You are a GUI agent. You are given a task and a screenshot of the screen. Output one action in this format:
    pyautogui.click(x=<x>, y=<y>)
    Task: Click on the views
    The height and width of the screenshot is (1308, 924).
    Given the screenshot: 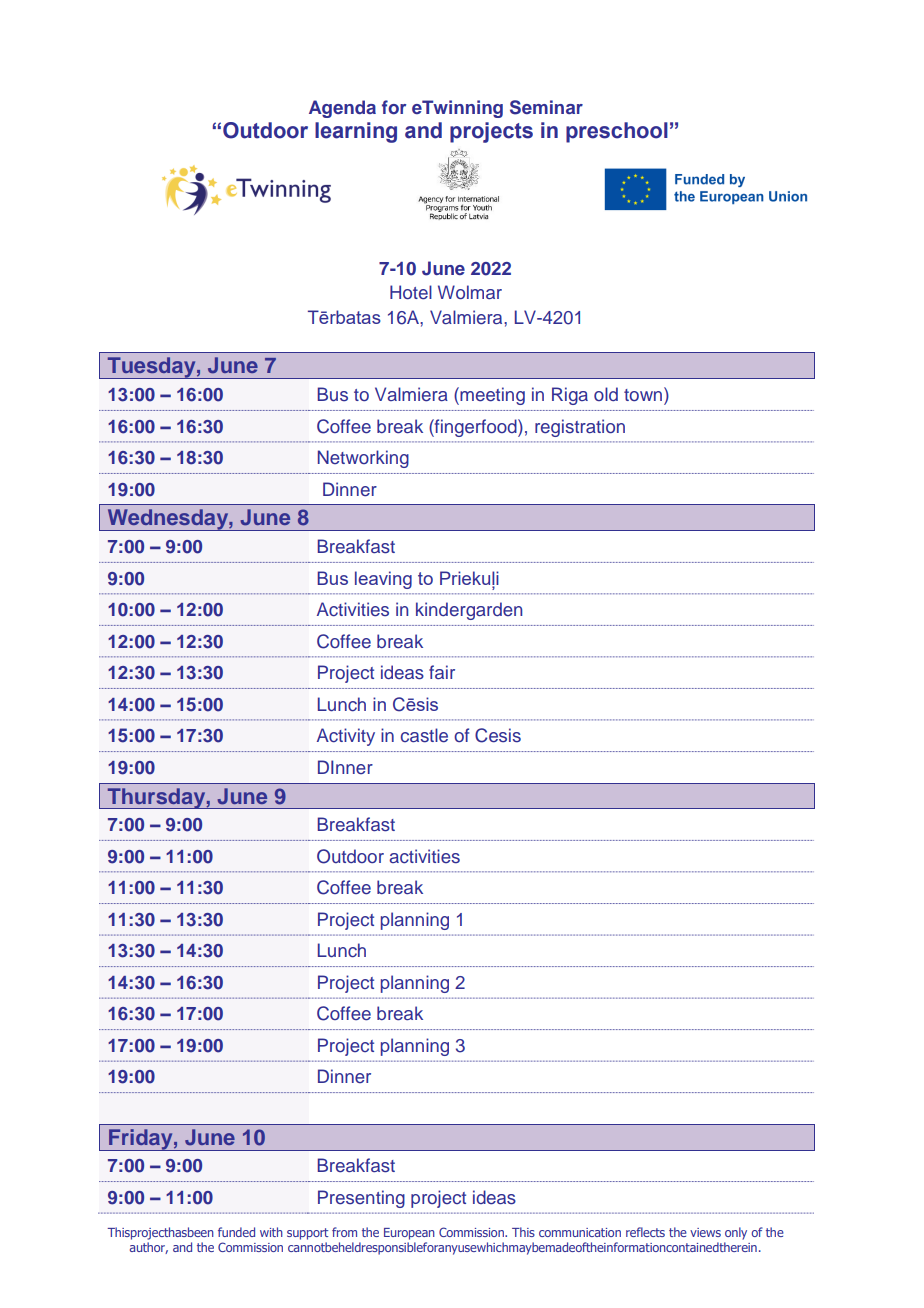 What is the action you would take?
    pyautogui.click(x=705, y=1232)
